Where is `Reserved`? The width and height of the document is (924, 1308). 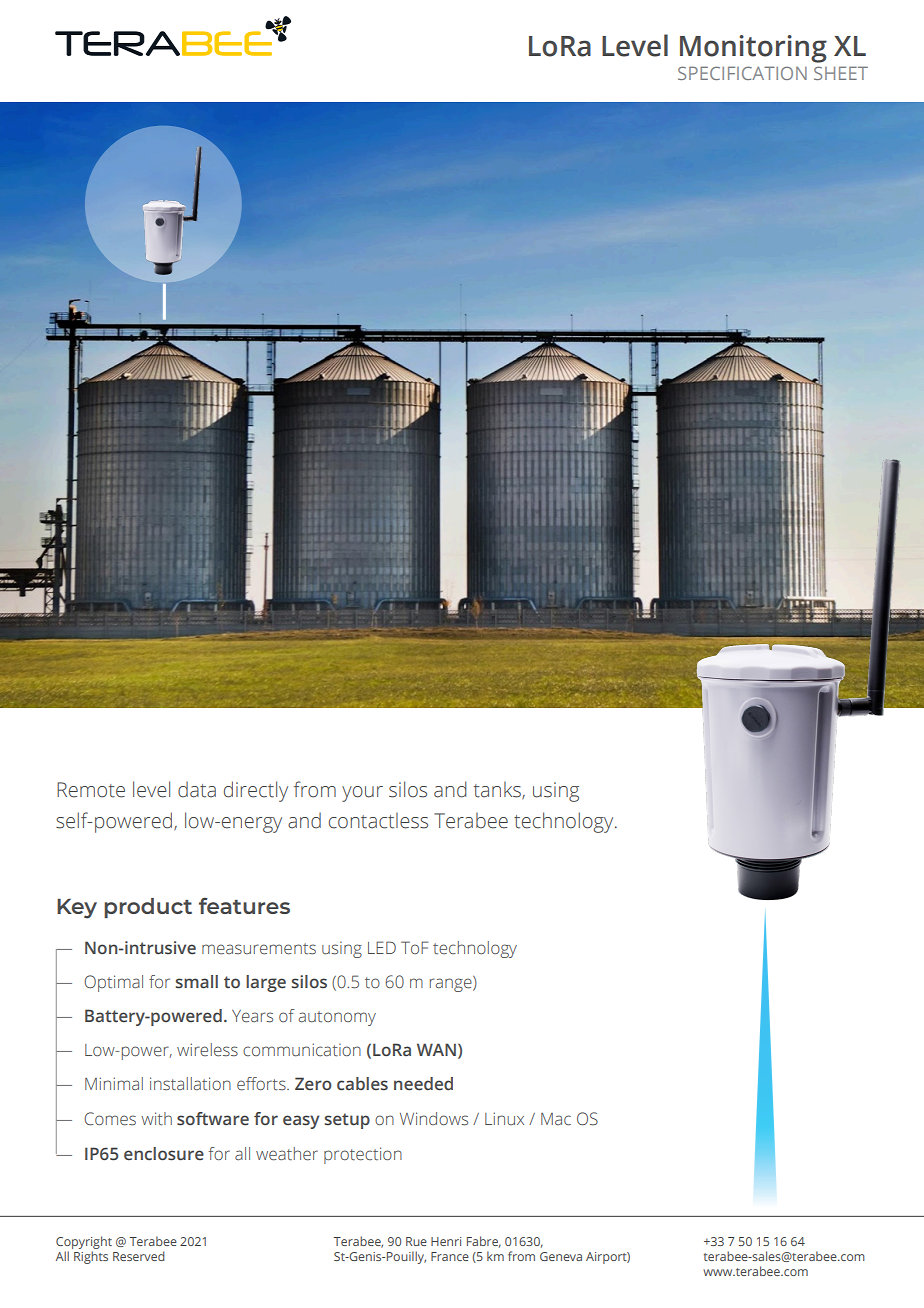 Reserved is located at coordinates (139, 1256).
